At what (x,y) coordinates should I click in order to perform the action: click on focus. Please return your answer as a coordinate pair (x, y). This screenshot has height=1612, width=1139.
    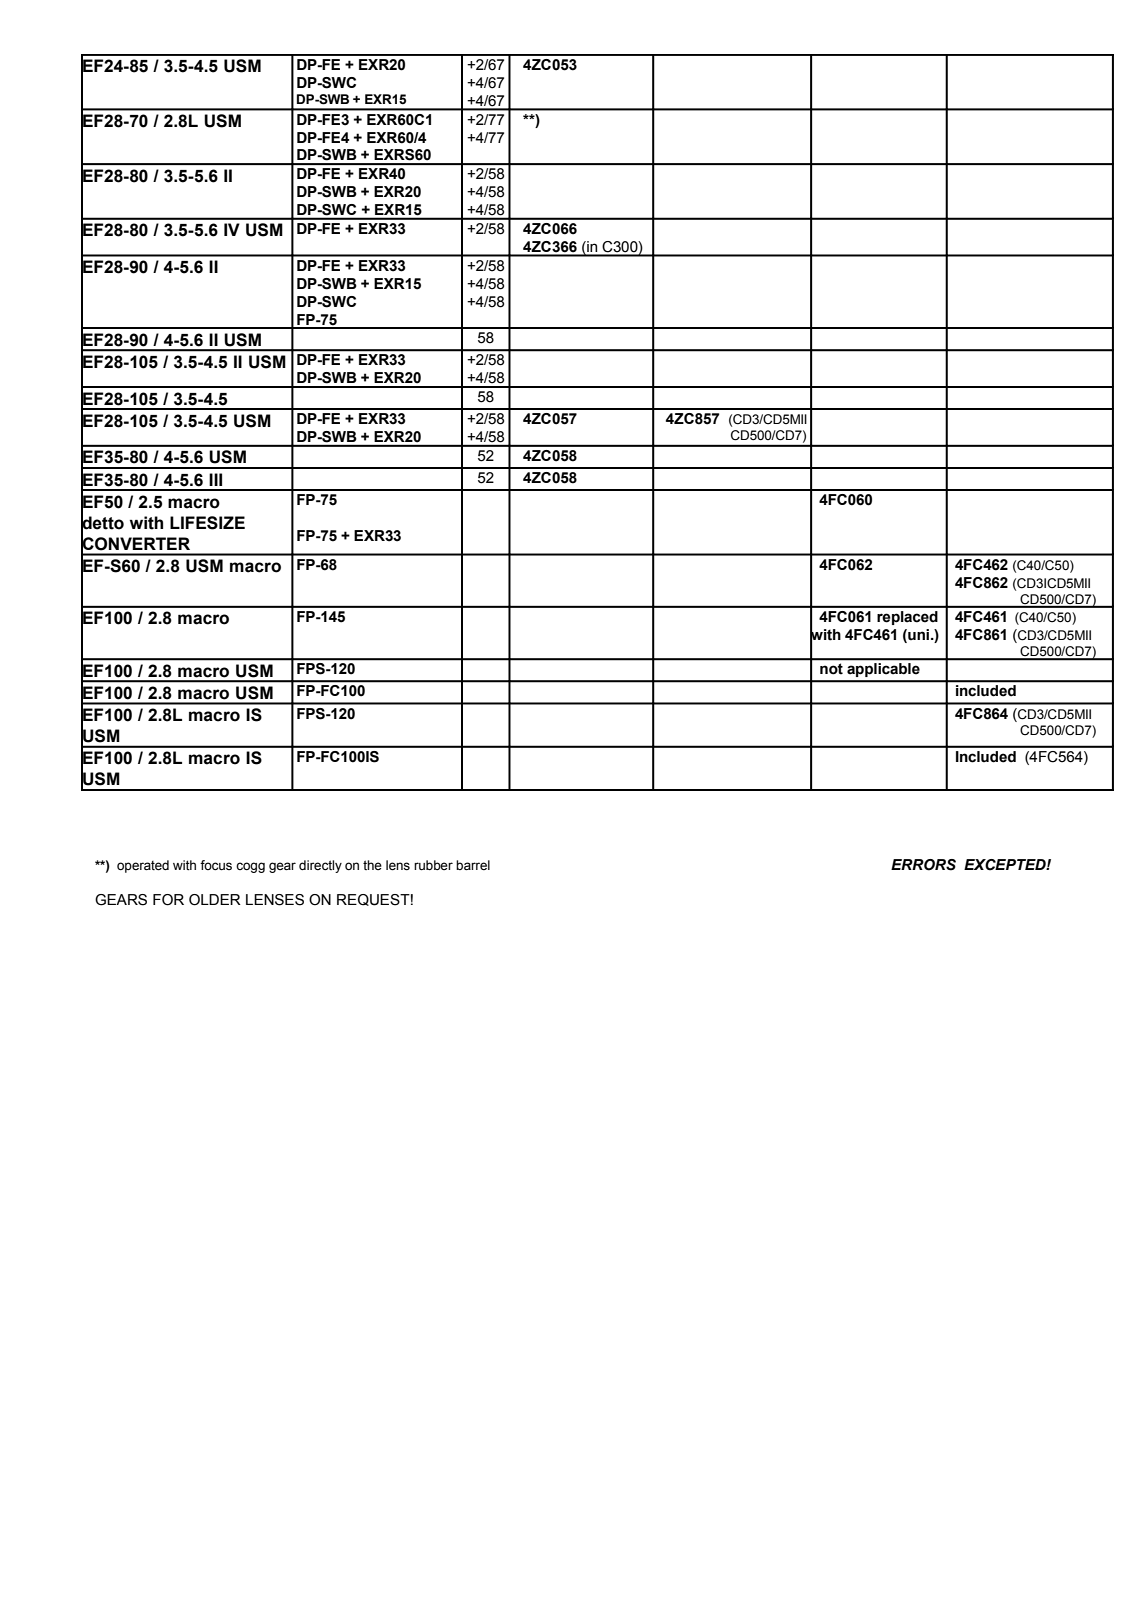
    Looking at the image, I should click on (216, 865).
